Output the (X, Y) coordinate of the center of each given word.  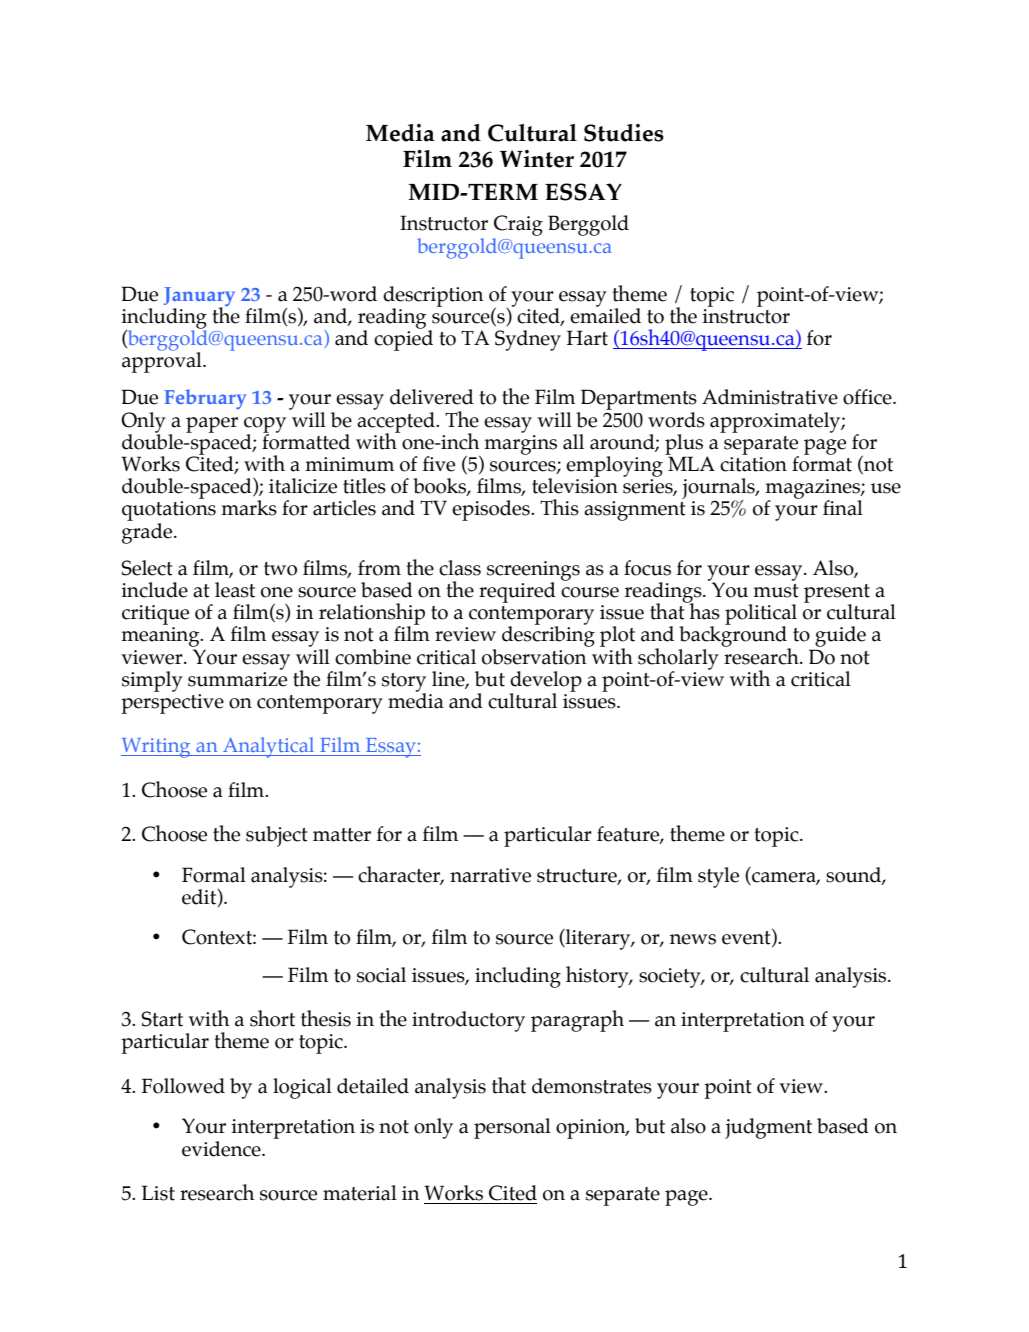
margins (520, 443)
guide (840, 636)
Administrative (770, 397)
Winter (537, 159)
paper (212, 425)
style (718, 877)
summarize (237, 678)
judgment (768, 1128)
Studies (624, 133)
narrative (490, 875)
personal (512, 1128)
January (199, 297)
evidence (222, 1149)
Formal (214, 875)
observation (535, 655)
